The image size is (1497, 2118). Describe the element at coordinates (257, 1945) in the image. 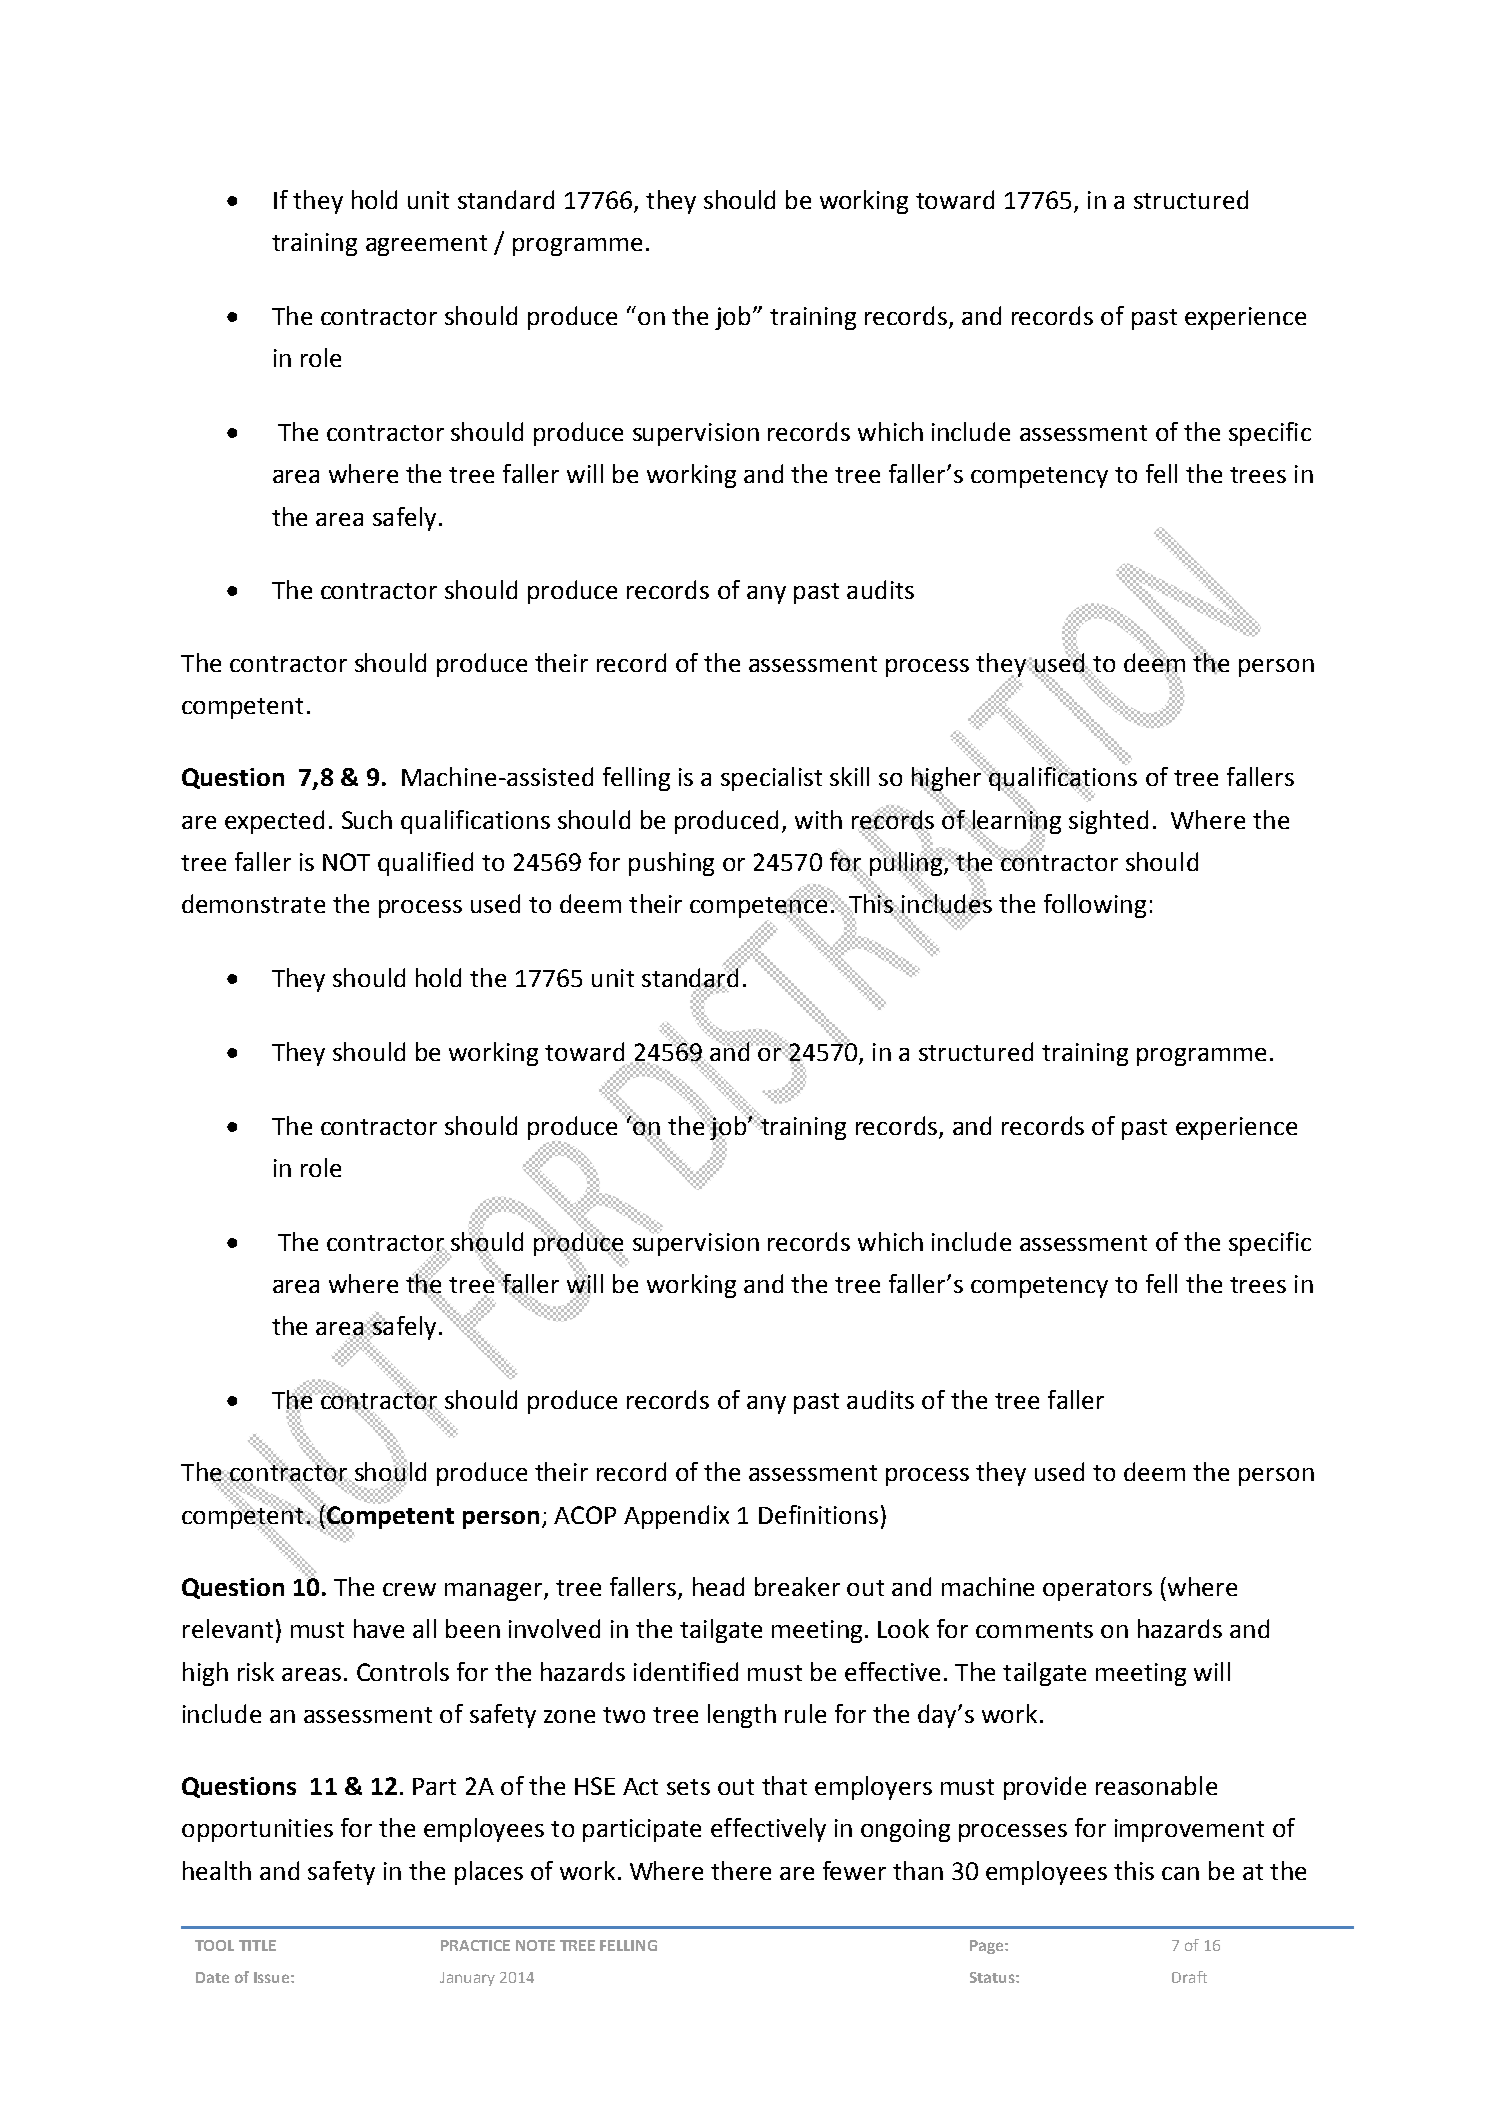

I see `TITLE` at that location.
